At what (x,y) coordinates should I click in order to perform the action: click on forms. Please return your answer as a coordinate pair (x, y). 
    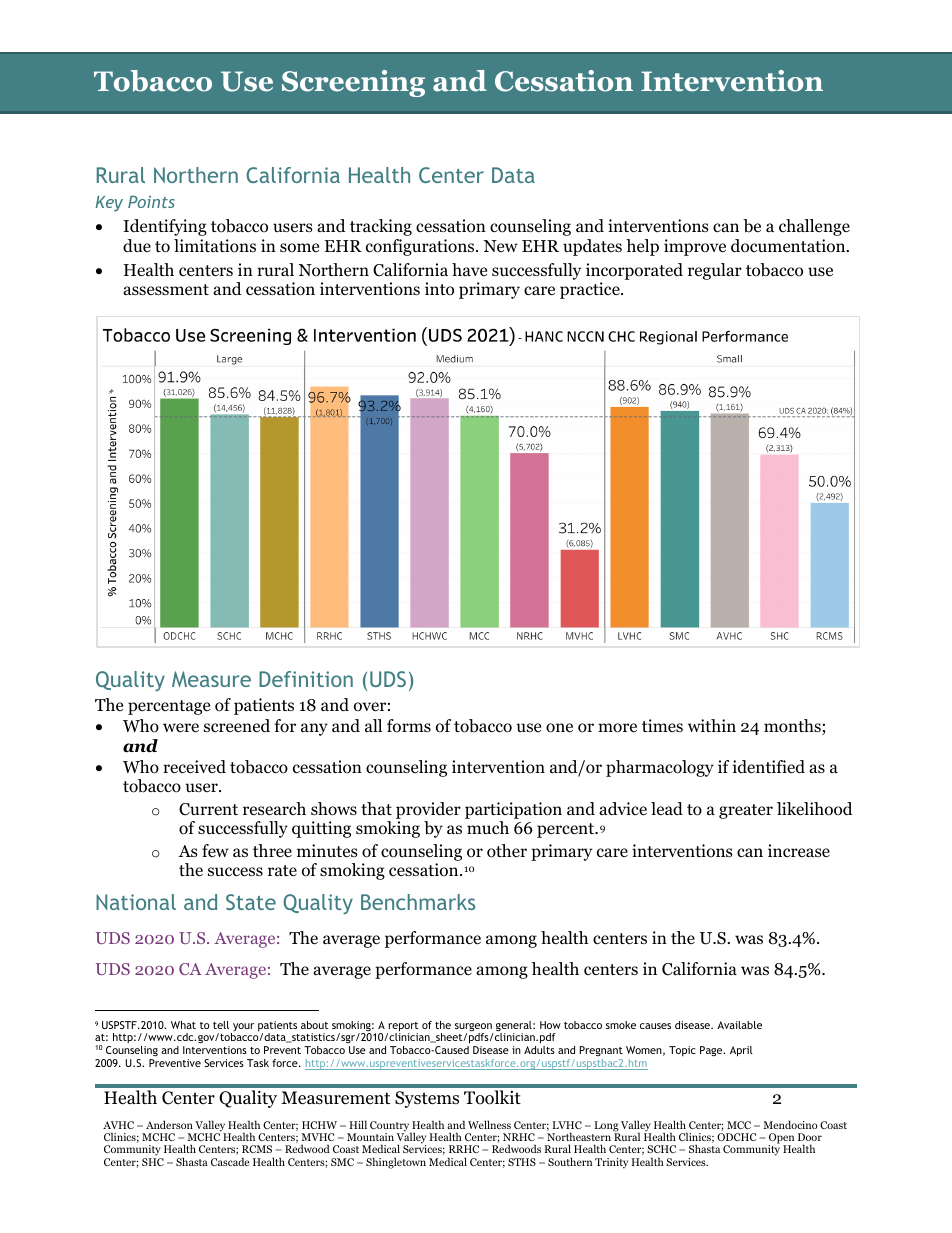
    Looking at the image, I should click on (409, 726).
